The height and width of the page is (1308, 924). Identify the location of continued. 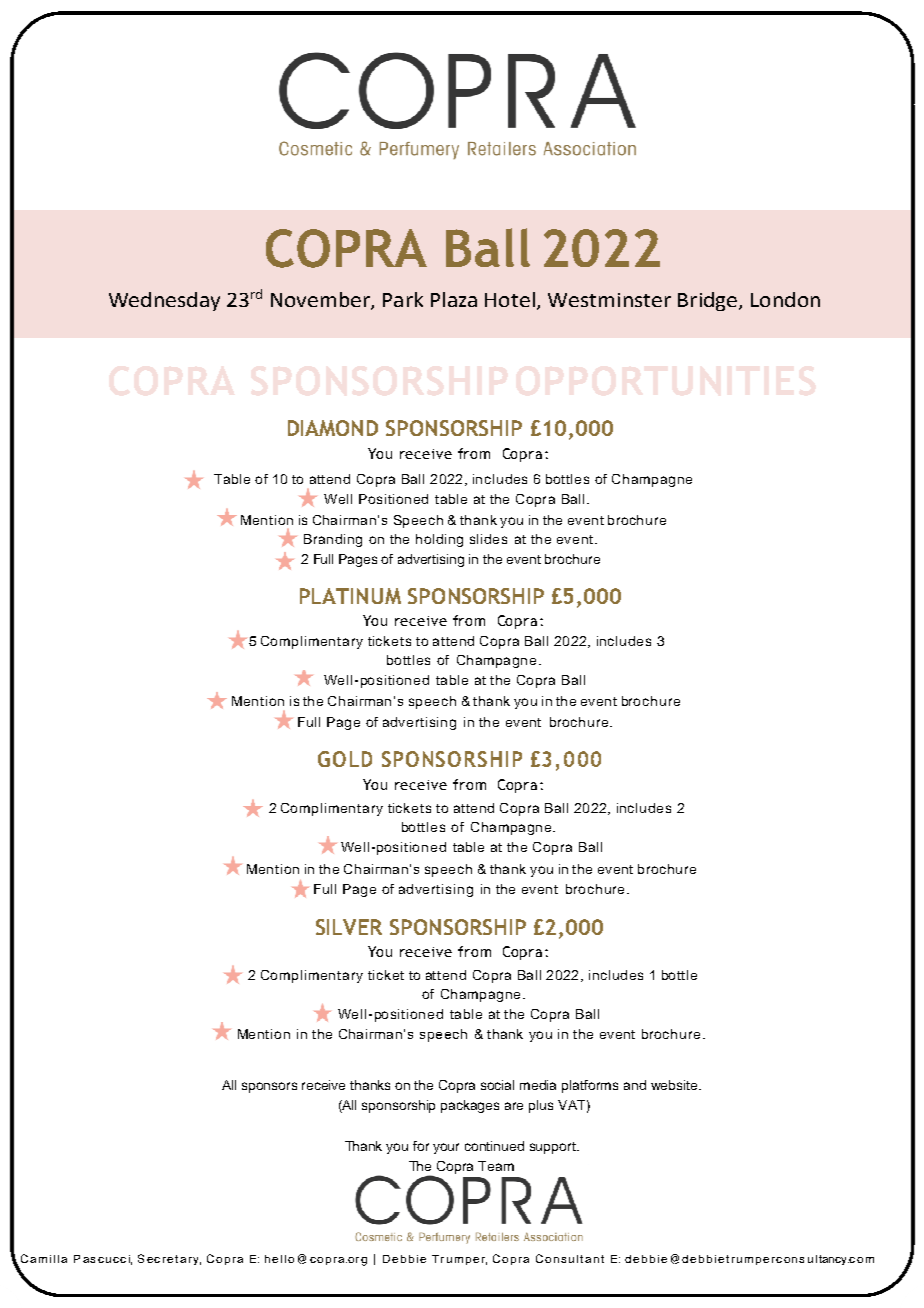
(494, 1146).
